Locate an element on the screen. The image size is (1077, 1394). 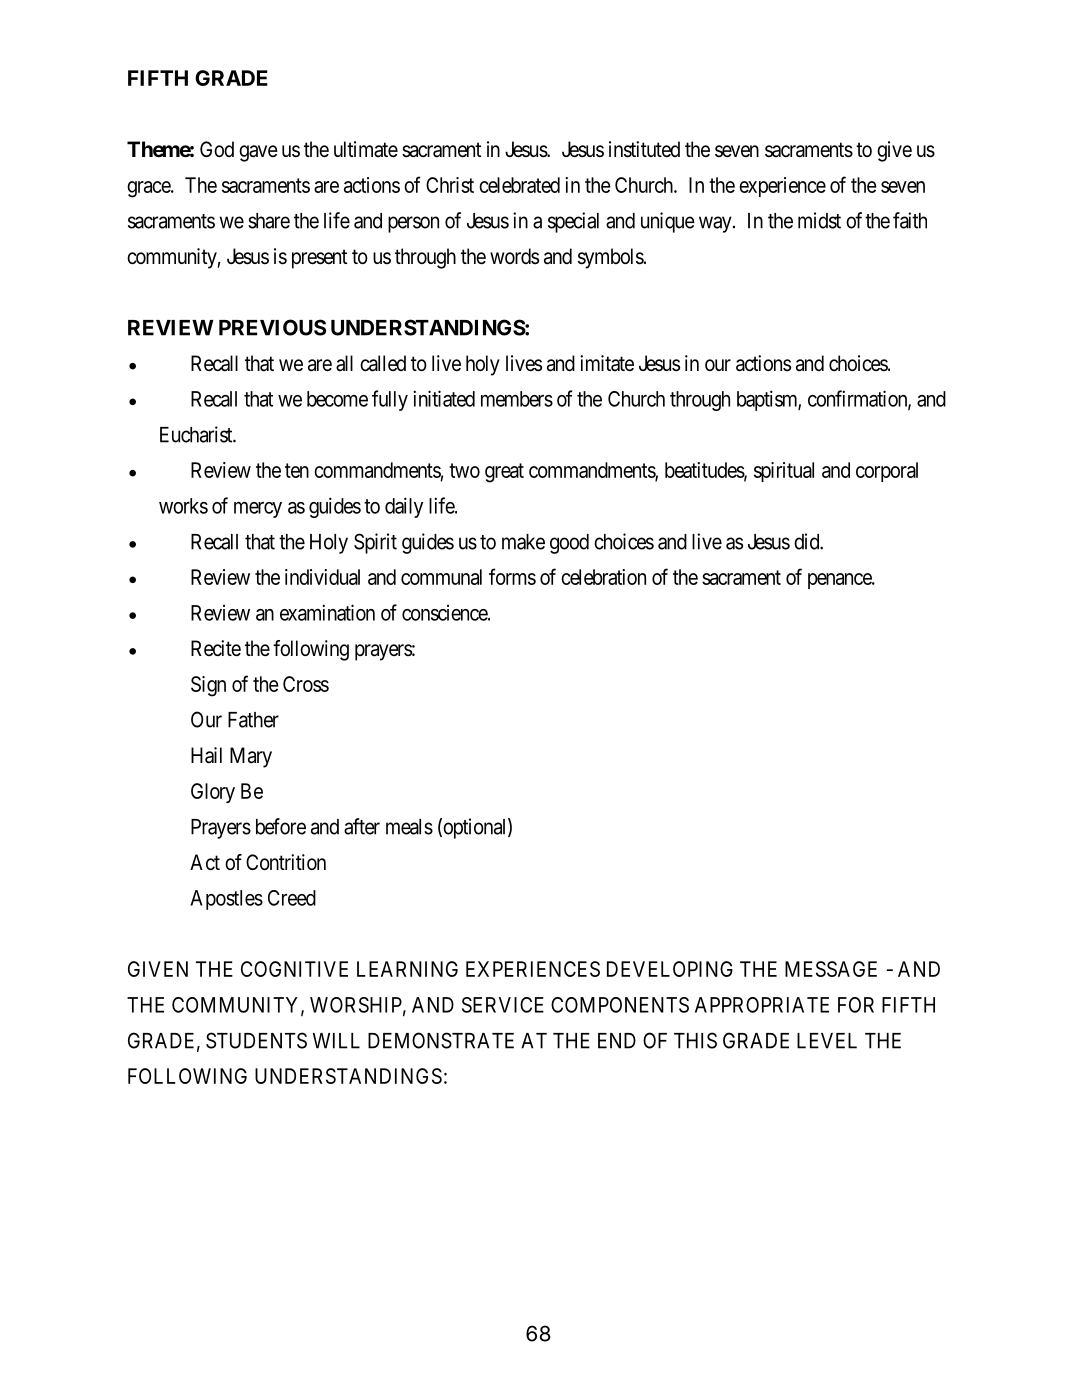
forms is located at coordinates (512, 576).
